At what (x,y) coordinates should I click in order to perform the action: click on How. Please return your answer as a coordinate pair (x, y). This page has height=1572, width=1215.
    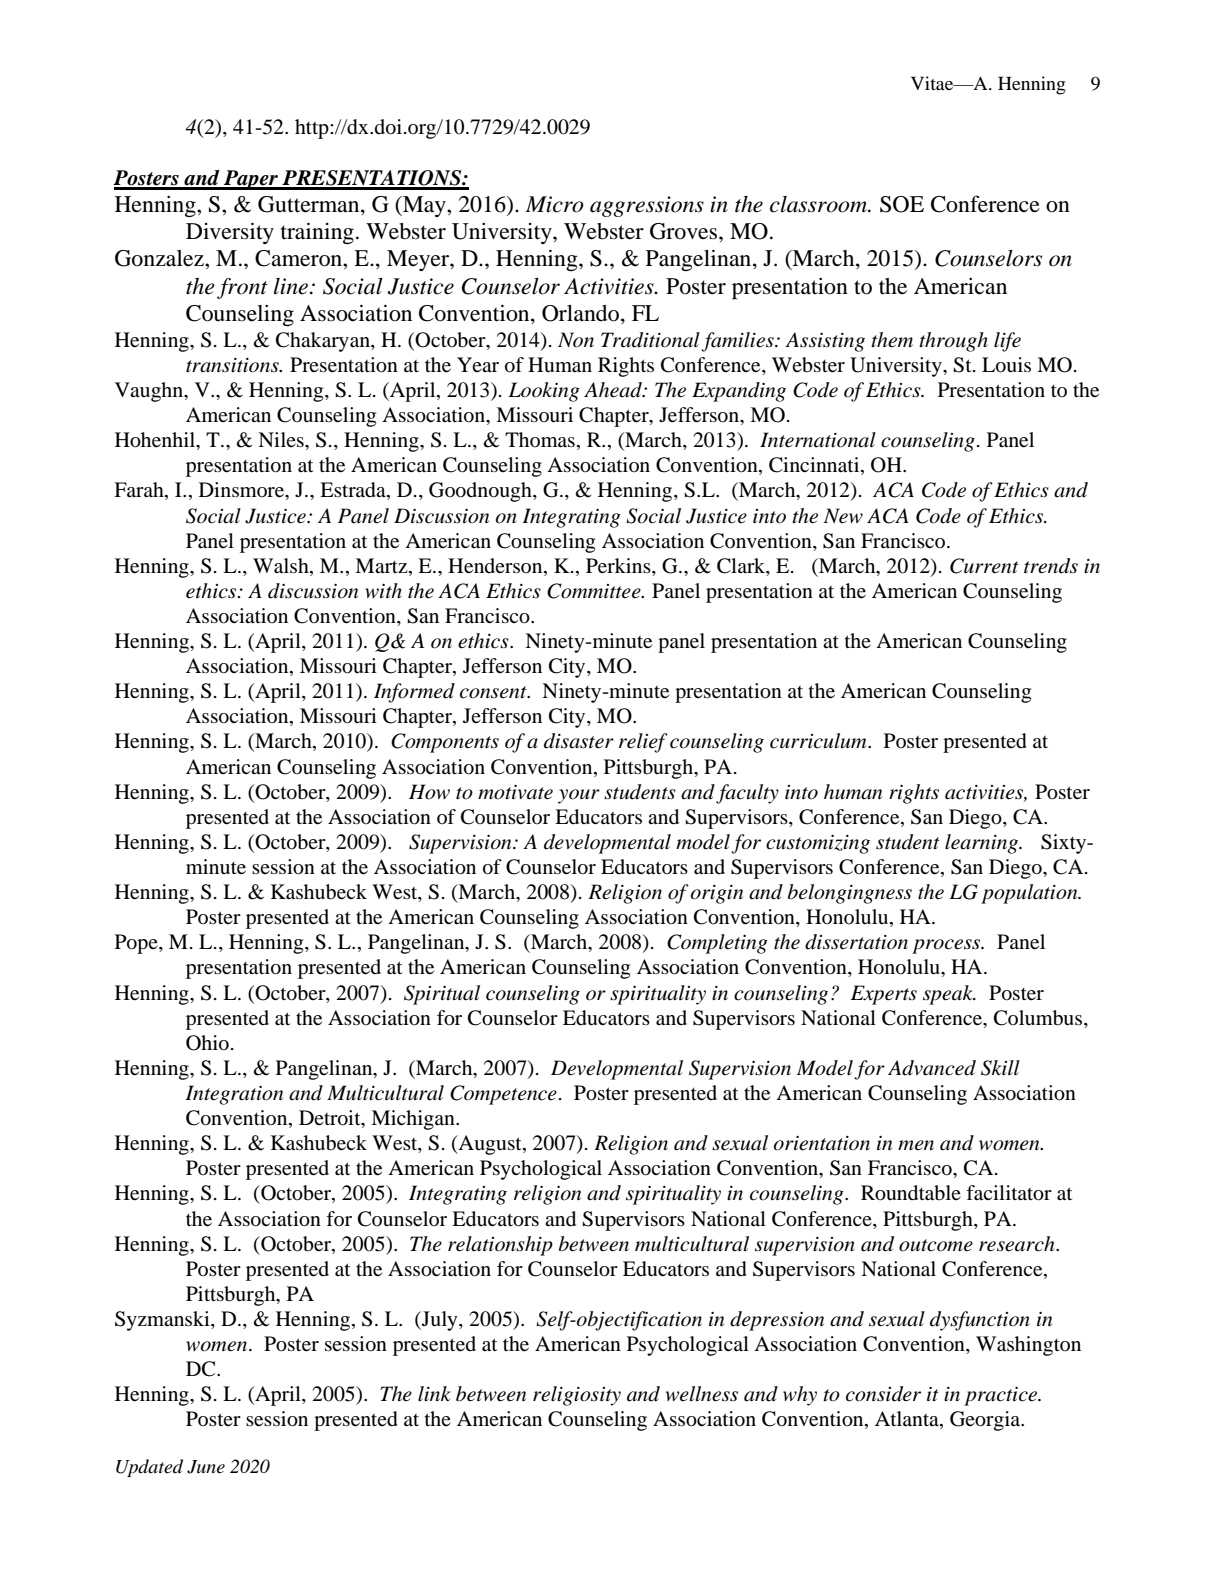
    Looking at the image, I should click on (429, 792).
